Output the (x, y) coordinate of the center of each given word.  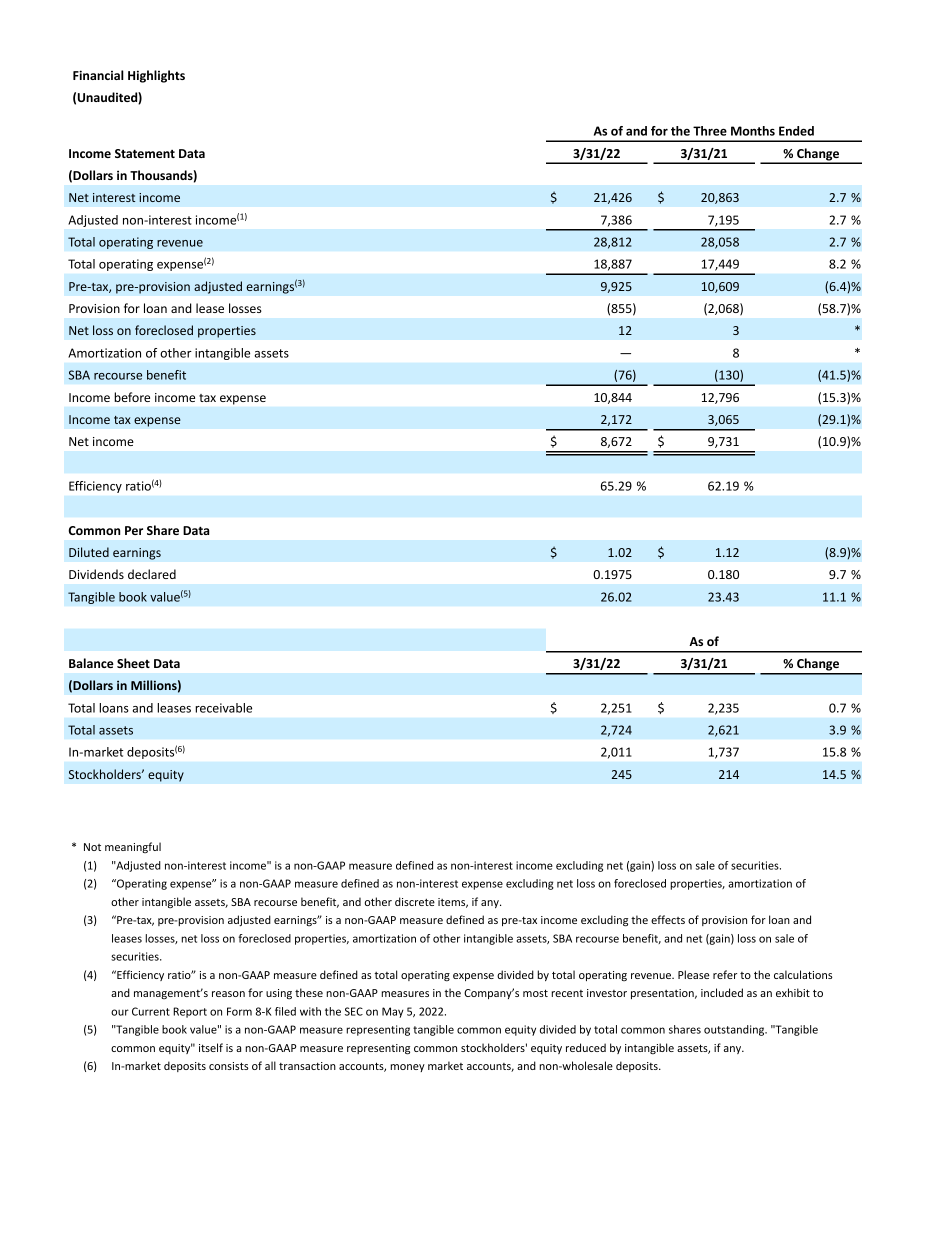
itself (211, 1047)
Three (710, 131)
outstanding (735, 1030)
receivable (223, 708)
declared (152, 574)
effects (668, 919)
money (407, 1068)
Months (753, 131)
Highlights (156, 76)
